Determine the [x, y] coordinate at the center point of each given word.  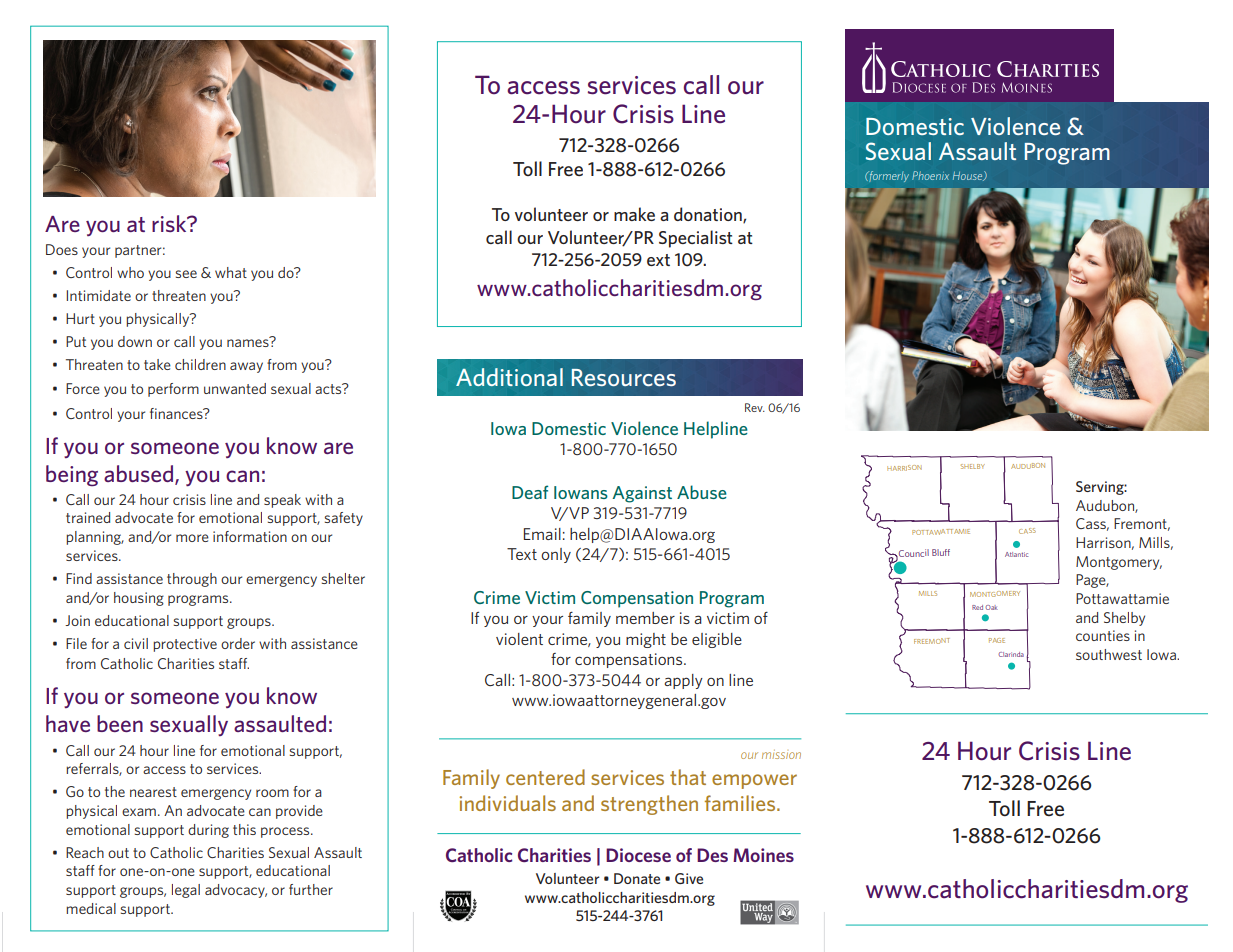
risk [170, 223]
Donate [637, 878]
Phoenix [930, 175]
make [634, 214]
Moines [763, 855]
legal [186, 891]
